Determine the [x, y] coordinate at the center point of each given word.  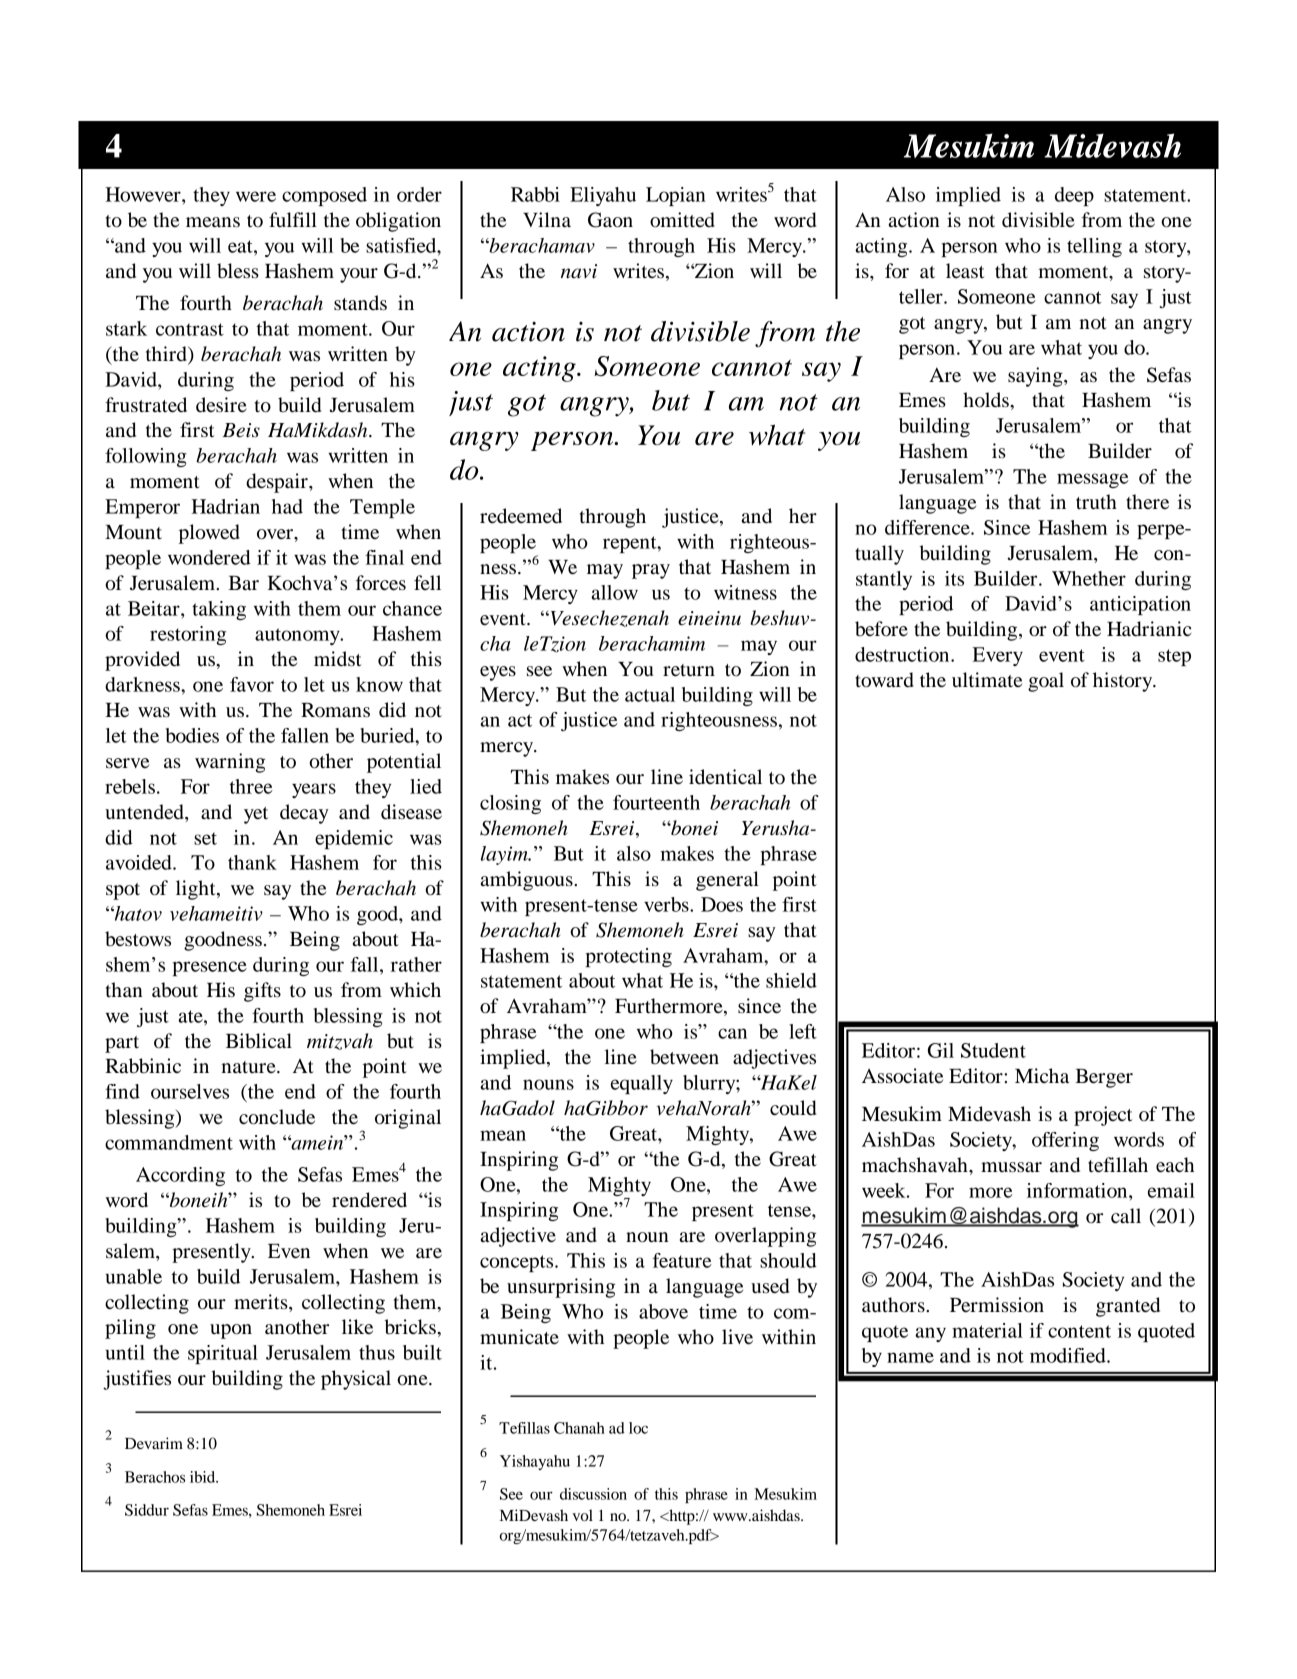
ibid [204, 1477]
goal [1046, 682]
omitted [682, 220]
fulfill [293, 220]
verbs [667, 904]
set [205, 838]
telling [1094, 247]
